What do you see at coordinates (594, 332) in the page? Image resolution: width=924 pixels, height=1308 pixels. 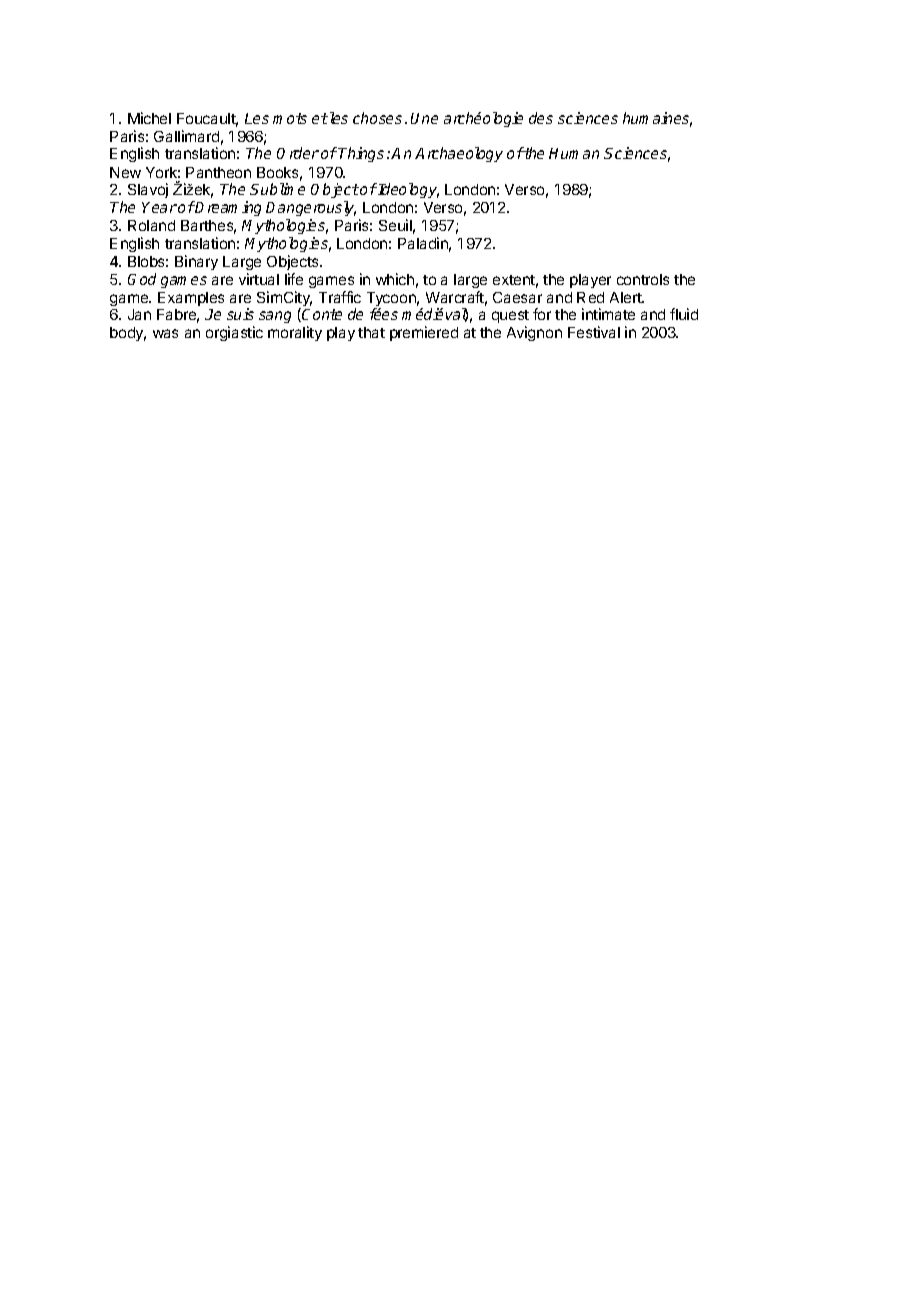 I see `Festival` at bounding box center [594, 332].
